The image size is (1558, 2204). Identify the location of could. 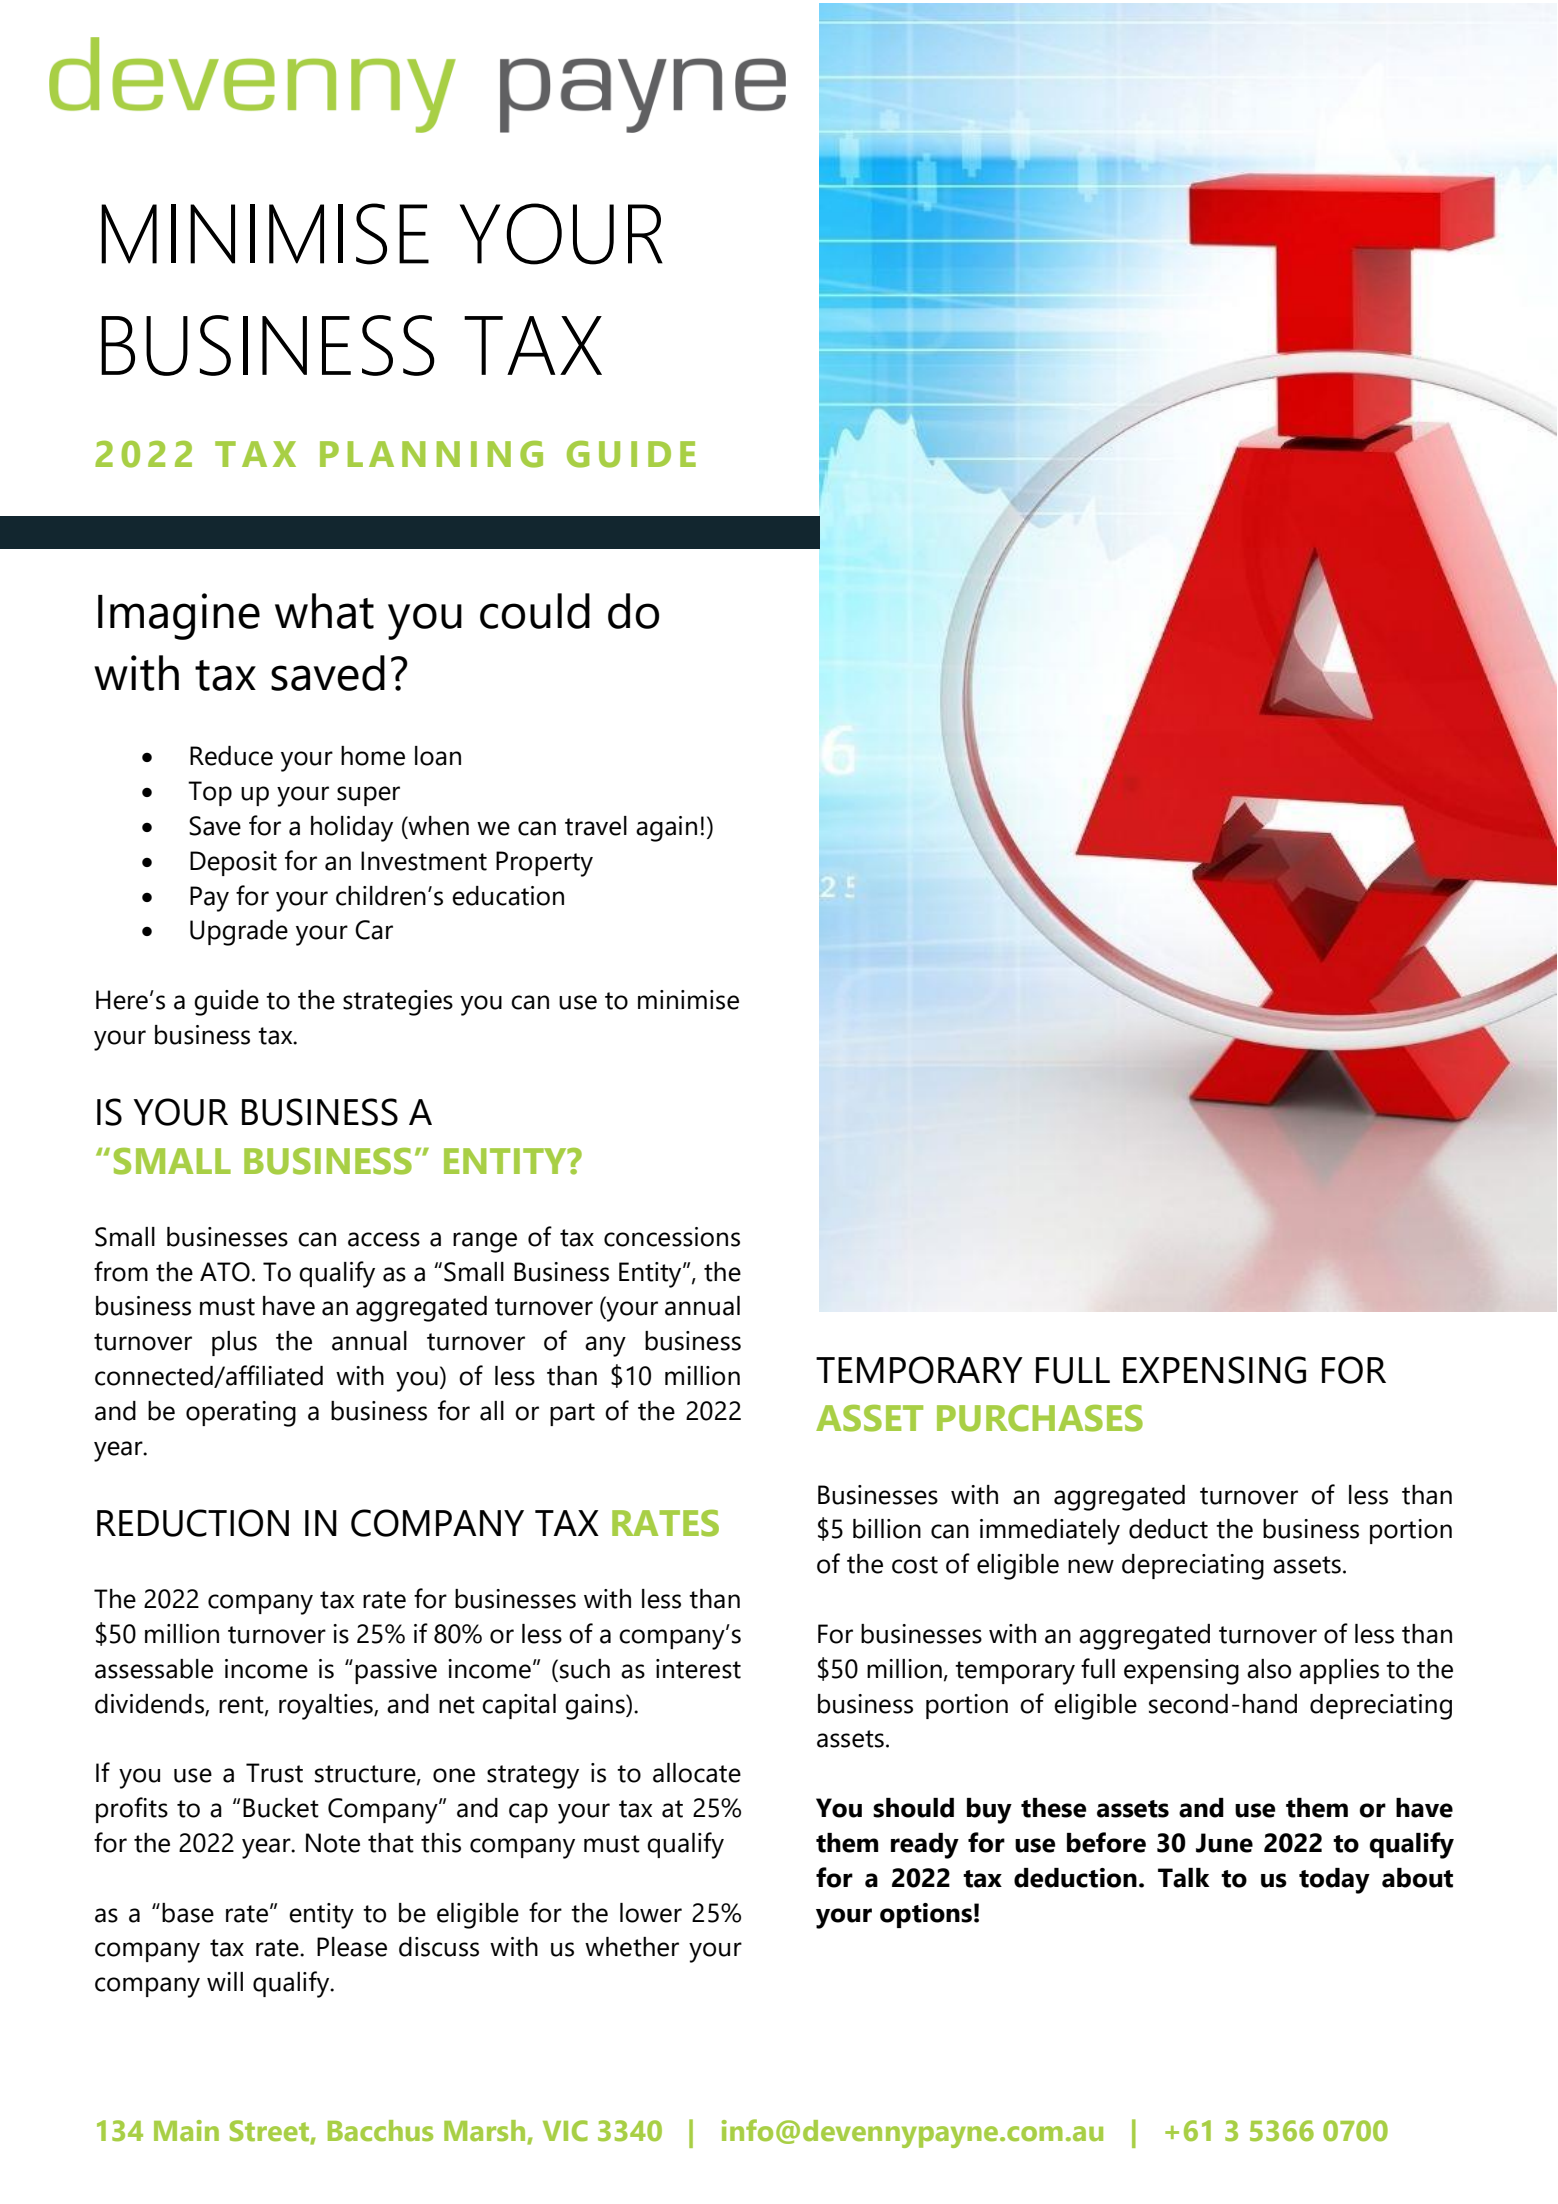
(535, 611).
